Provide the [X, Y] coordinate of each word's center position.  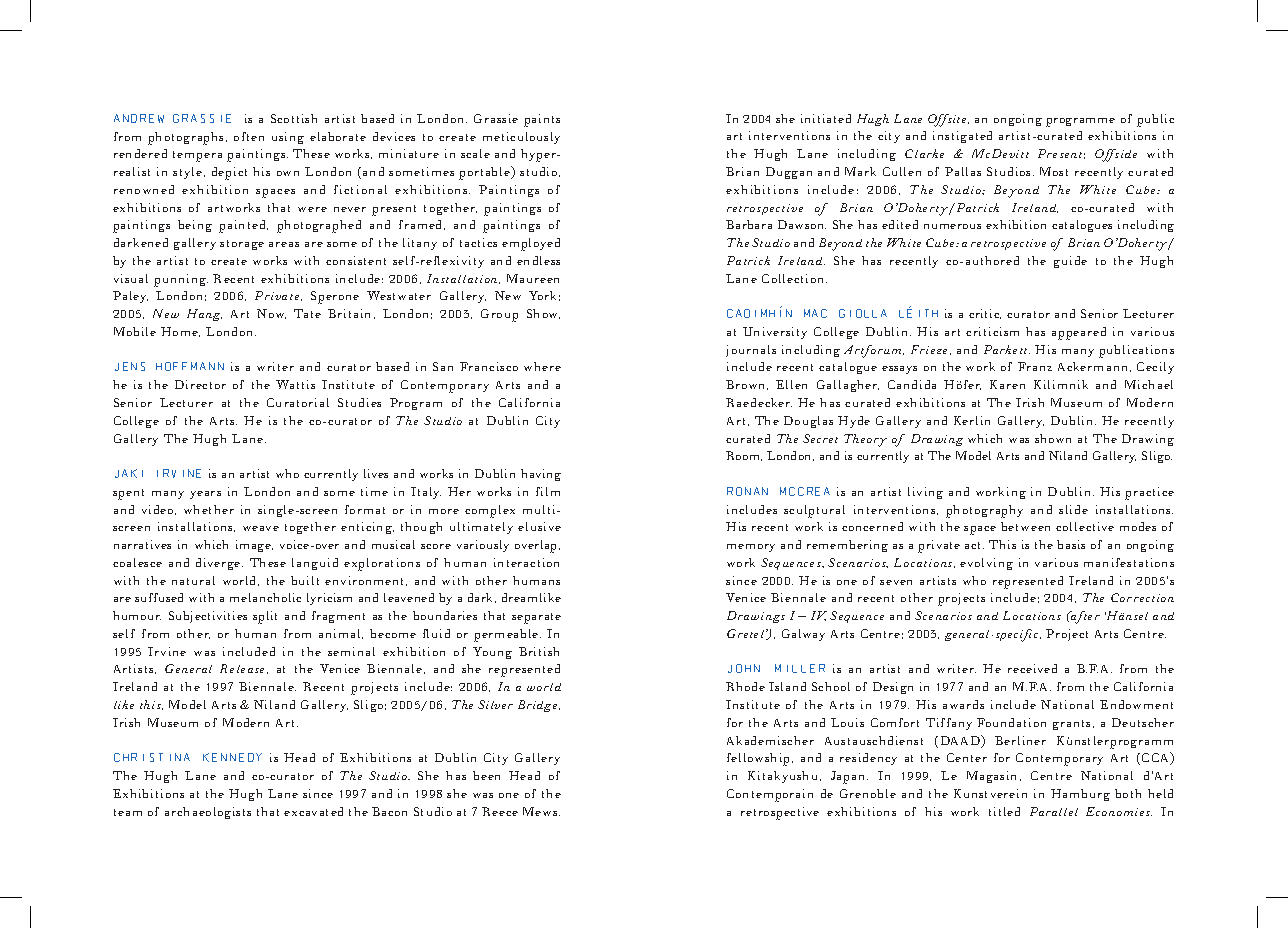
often [249, 136]
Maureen [533, 278]
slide [1073, 509]
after [1084, 617]
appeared [1079, 333]
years [205, 495]
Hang [204, 315]
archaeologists [208, 813]
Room [744, 456]
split [265, 617]
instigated [962, 137]
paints [542, 120]
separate [536, 618]
